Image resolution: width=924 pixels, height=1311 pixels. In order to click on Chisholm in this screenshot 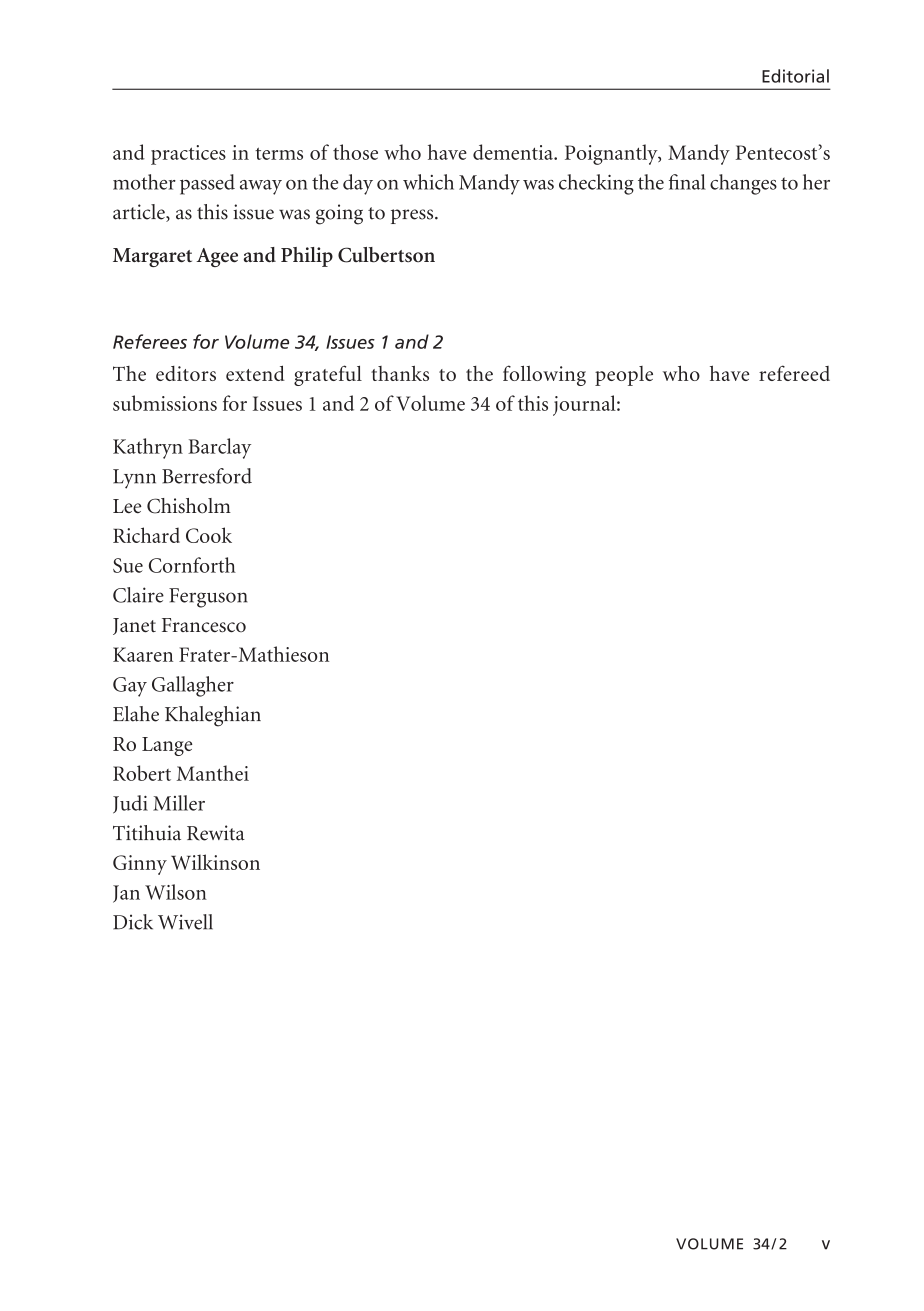, I will do `click(189, 506)`.
